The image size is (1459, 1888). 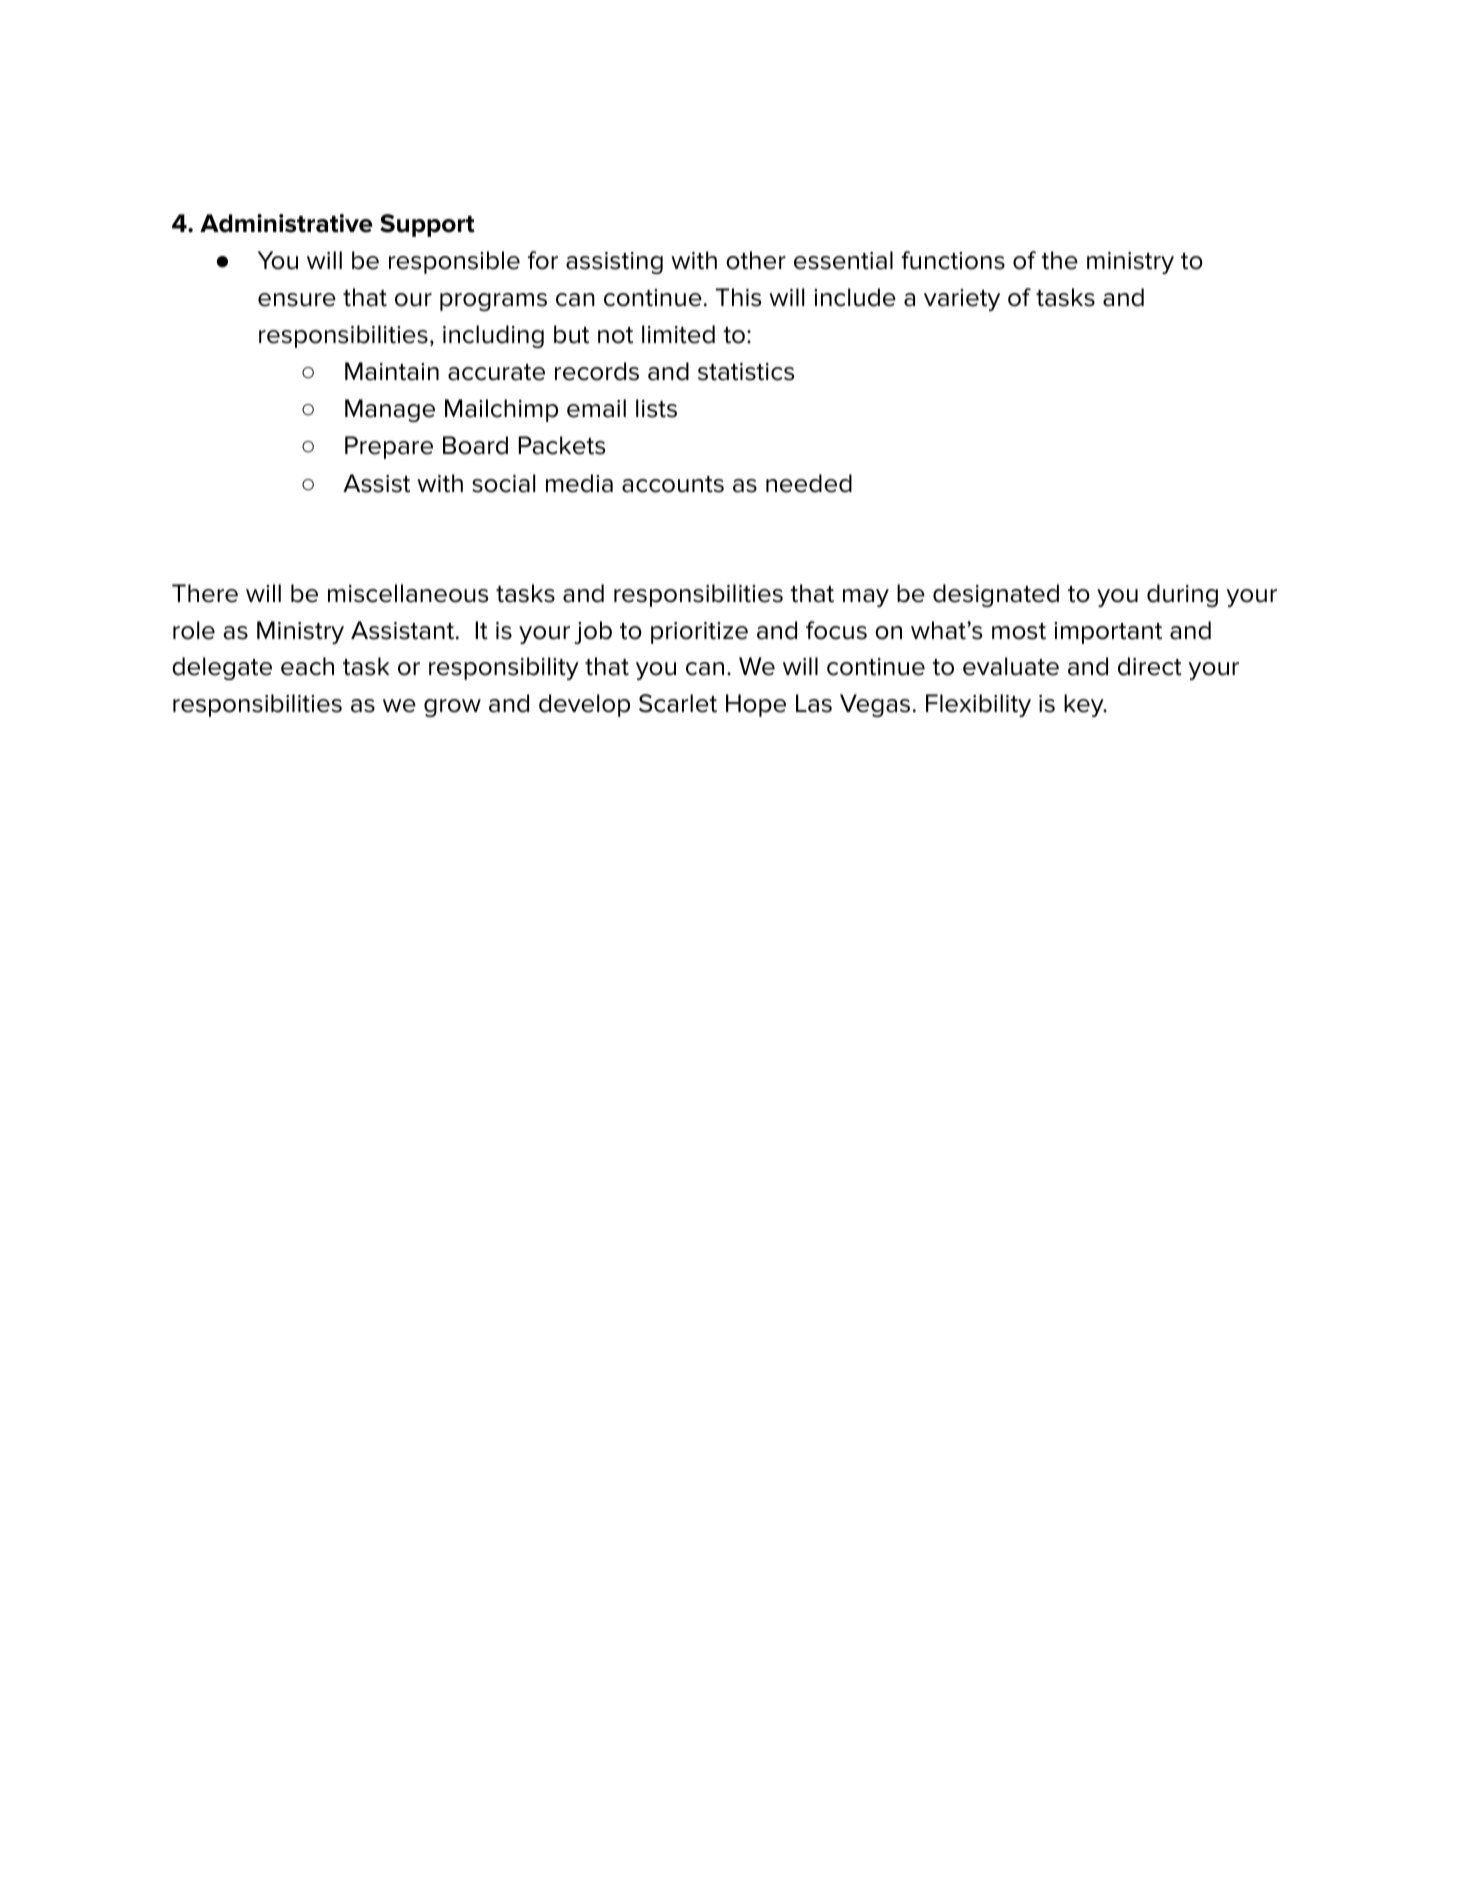 I want to click on designated, so click(x=996, y=595).
